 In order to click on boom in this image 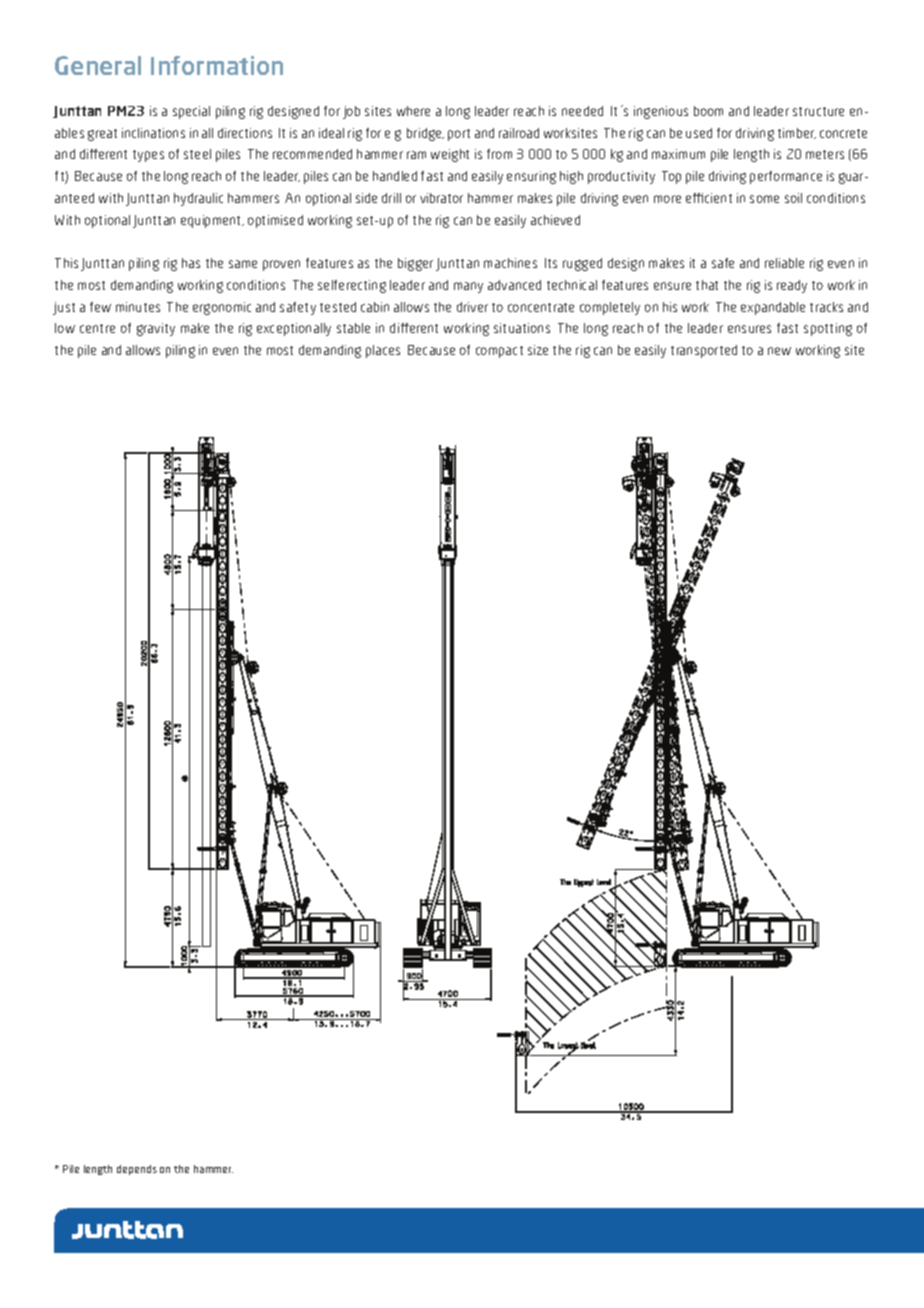, I will do `click(708, 111)`.
